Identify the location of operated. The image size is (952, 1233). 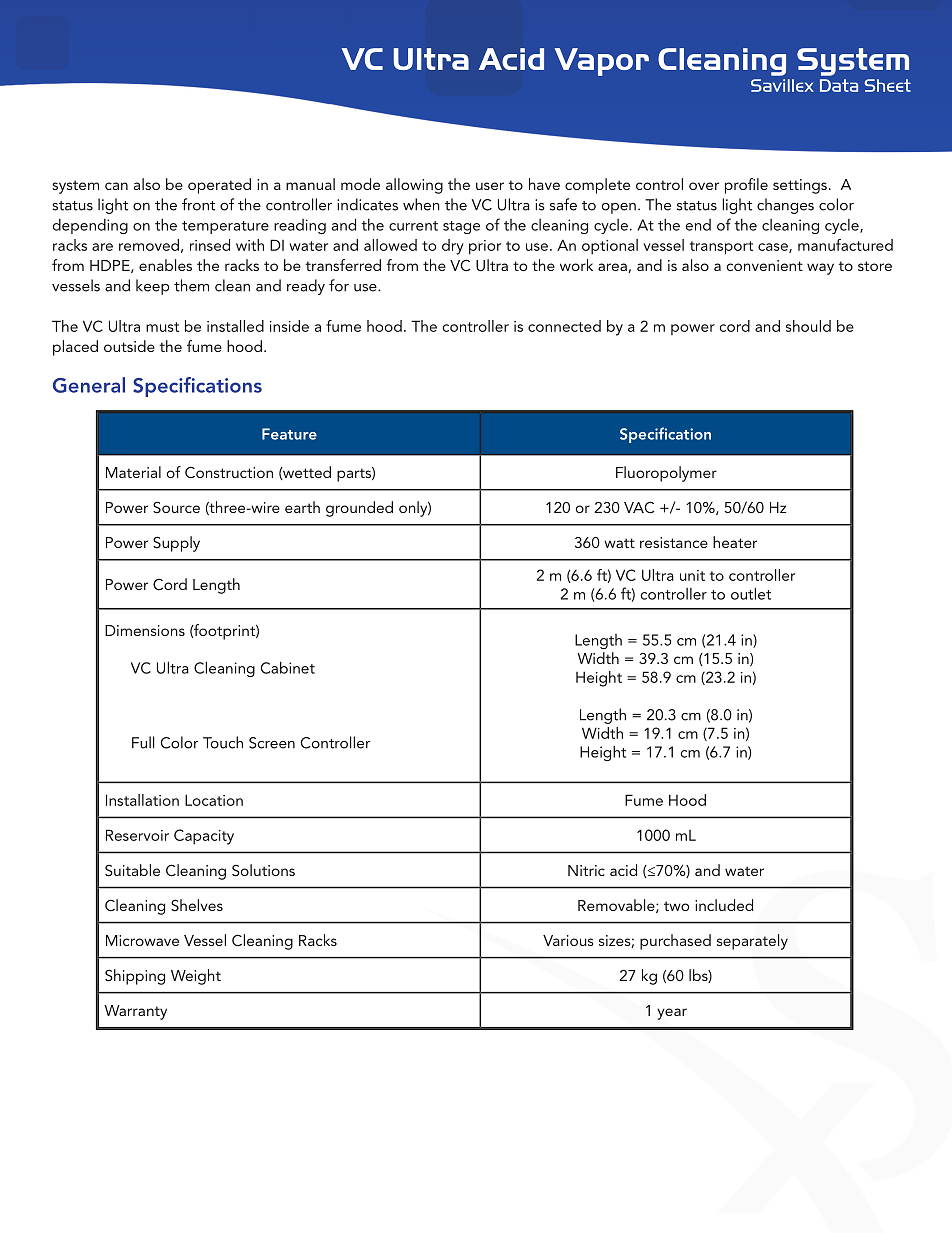
(219, 186).
